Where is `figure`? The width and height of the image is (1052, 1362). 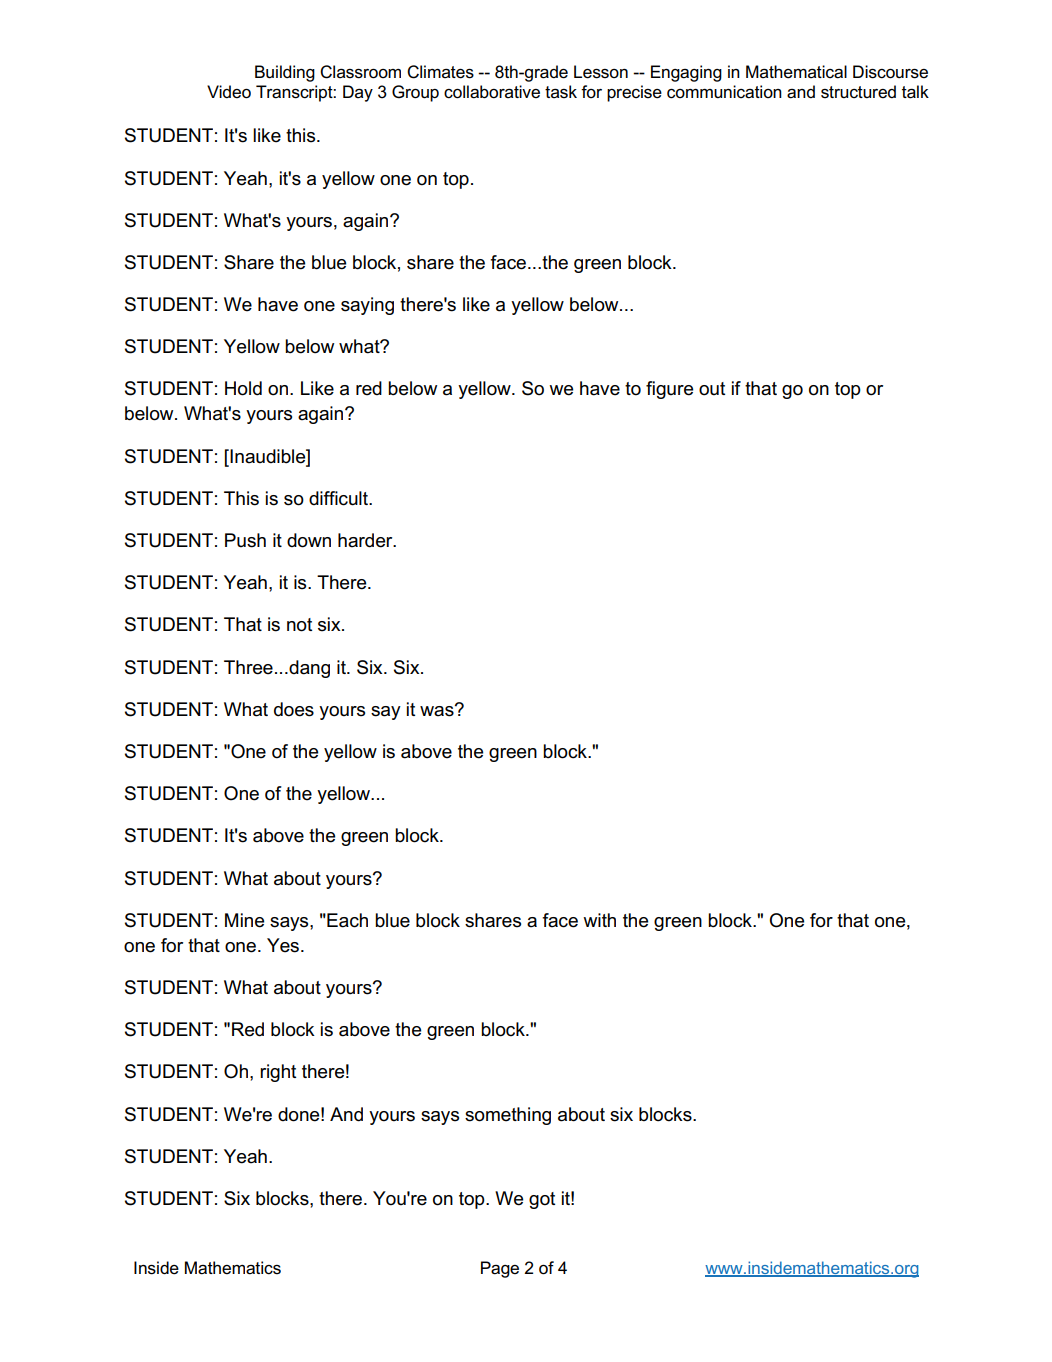 figure is located at coordinates (669, 390).
